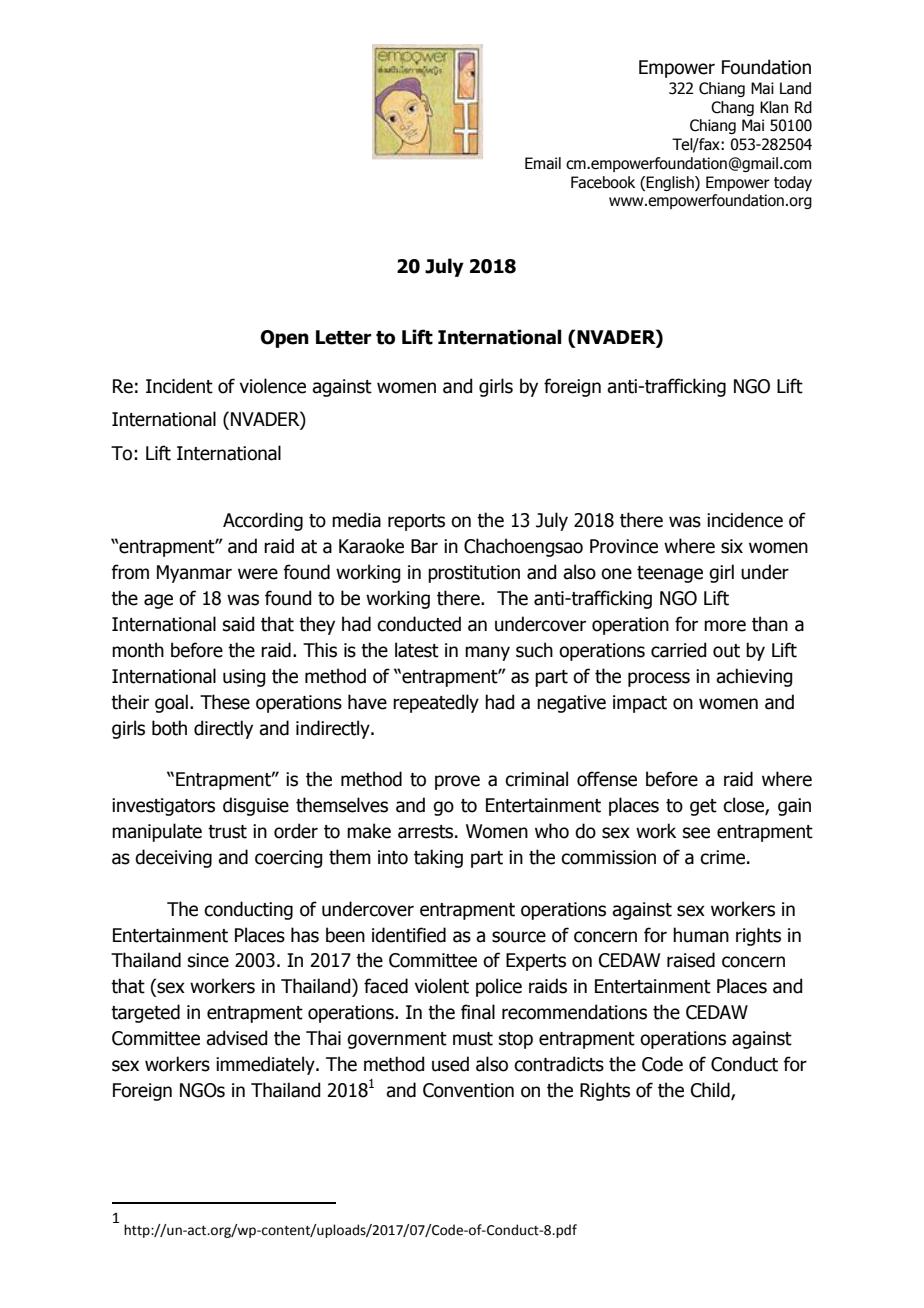 This image has height=1308, width=924. What do you see at coordinates (474, 574) in the image?
I see `prostitution` at bounding box center [474, 574].
